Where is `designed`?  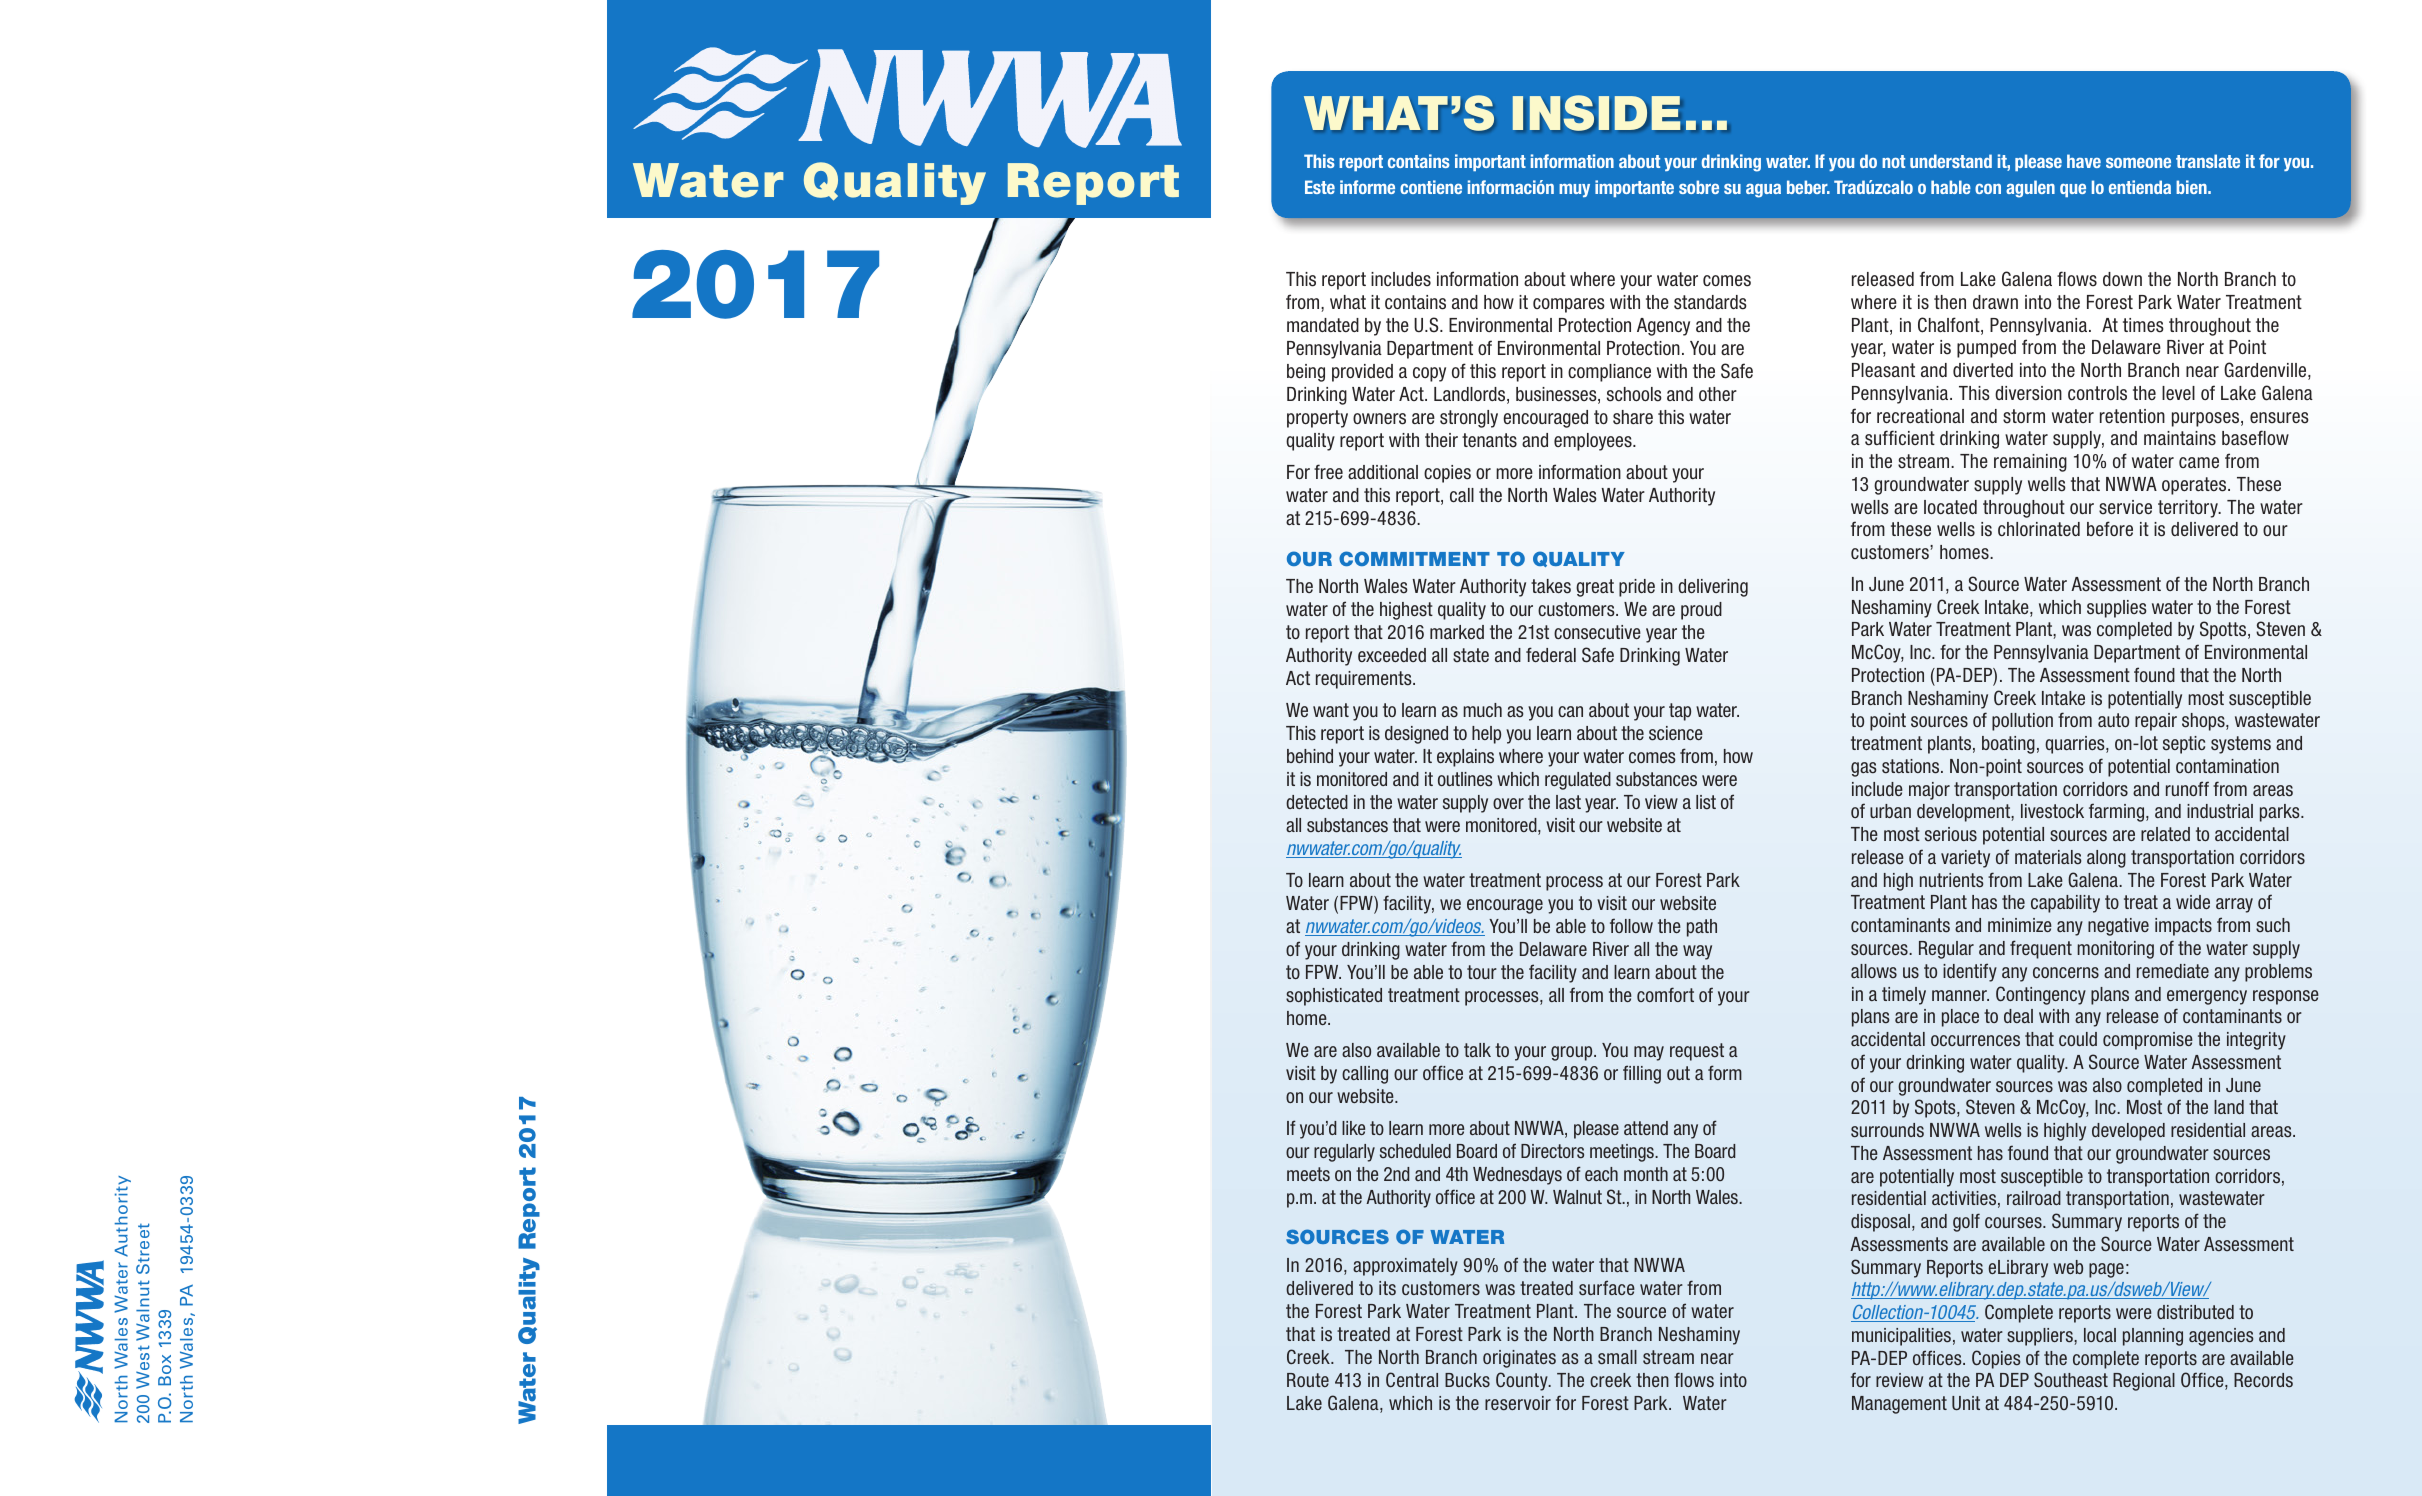 designed is located at coordinates (1416, 735).
